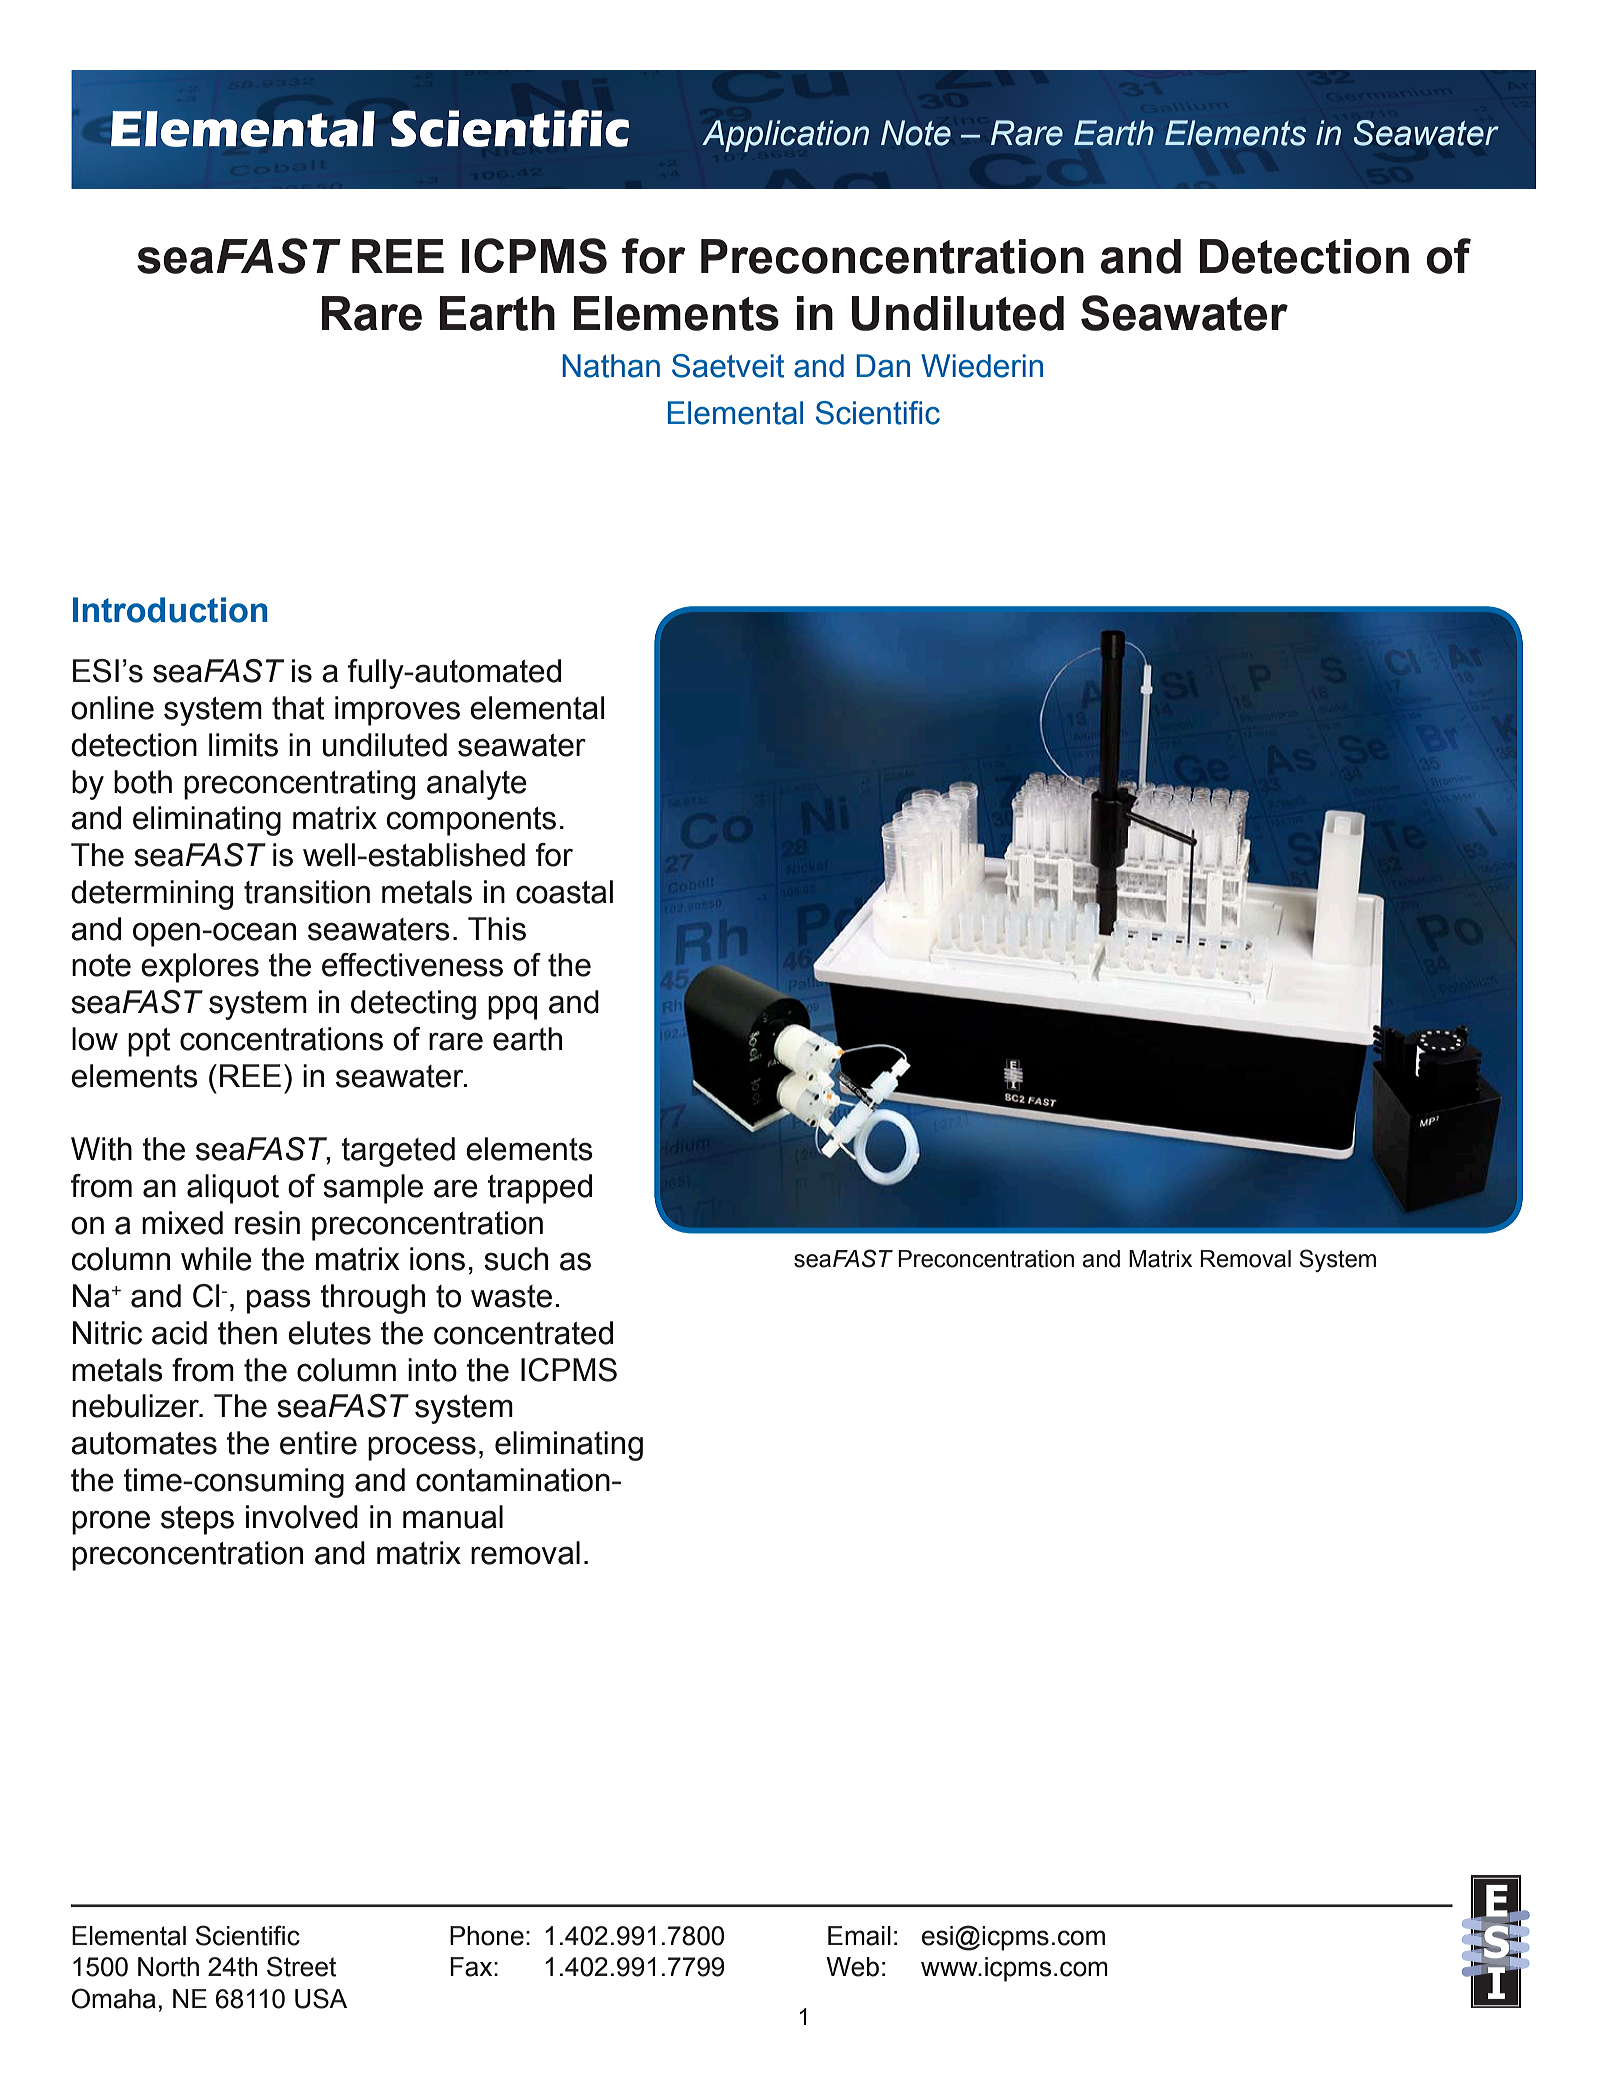 This document has width=1606, height=2079. I want to click on Application, so click(785, 136).
